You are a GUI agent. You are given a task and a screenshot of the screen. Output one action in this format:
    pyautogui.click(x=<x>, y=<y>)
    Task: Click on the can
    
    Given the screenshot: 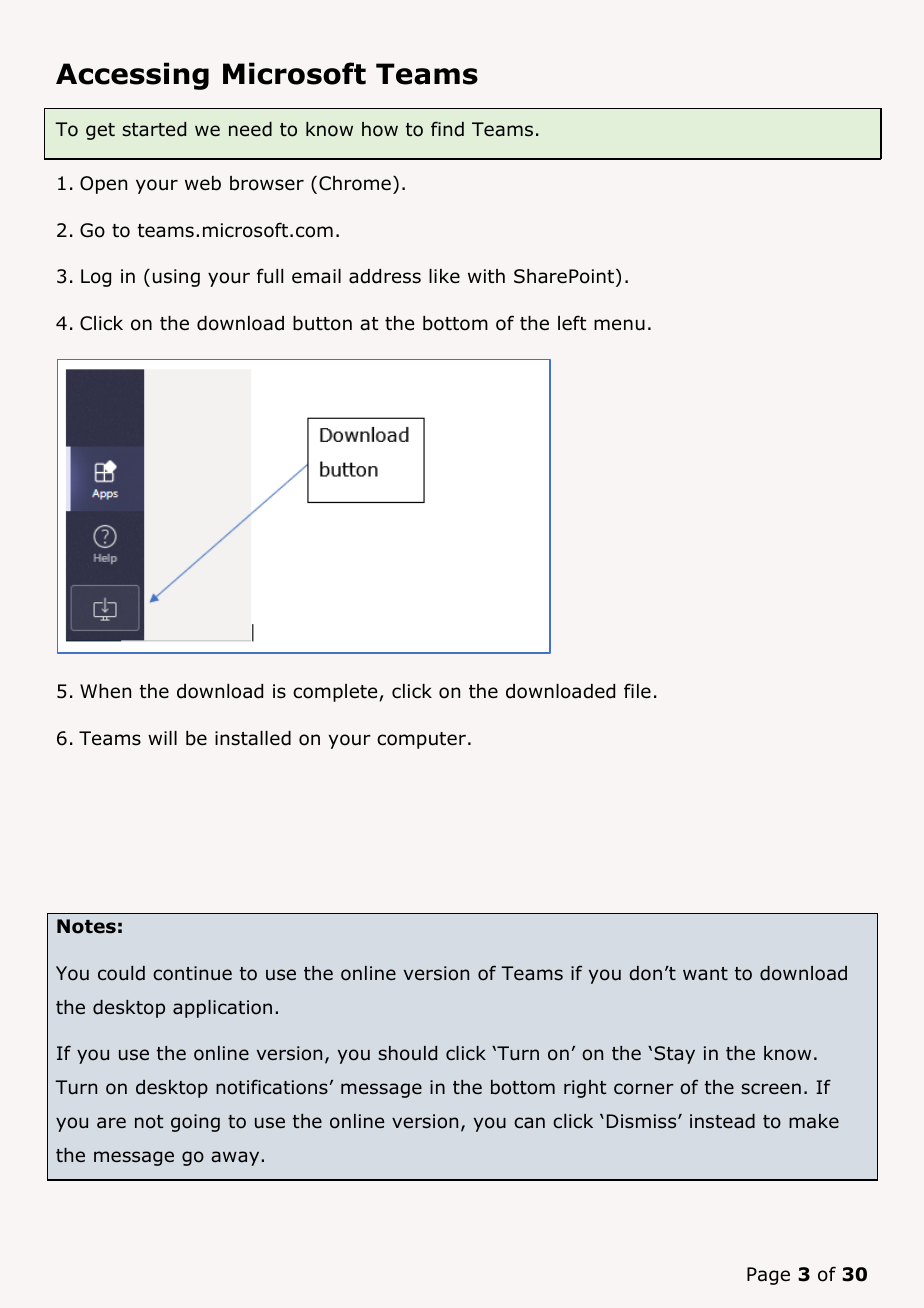 What is the action you would take?
    pyautogui.click(x=529, y=1123)
